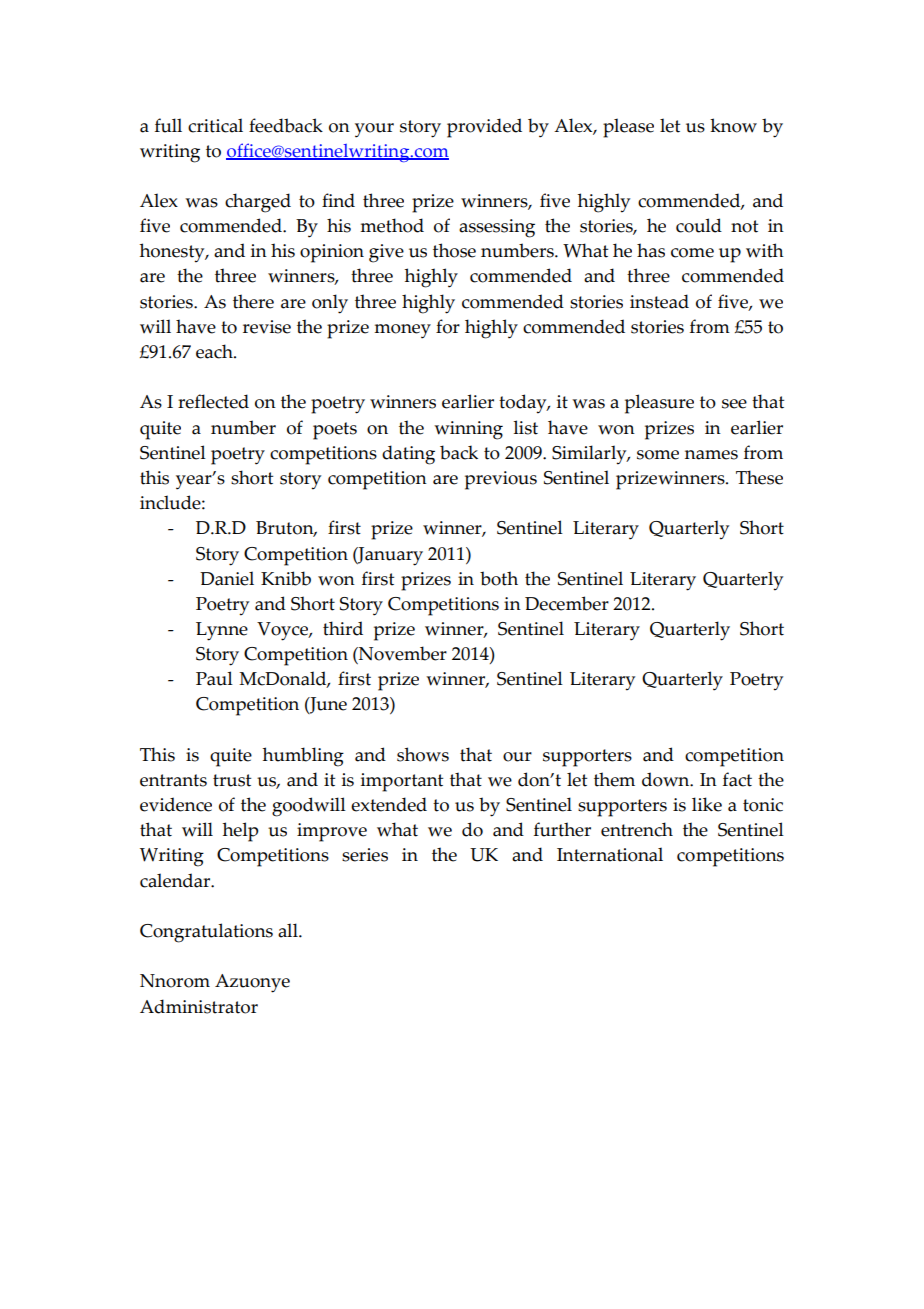  I want to click on like, so click(707, 804).
